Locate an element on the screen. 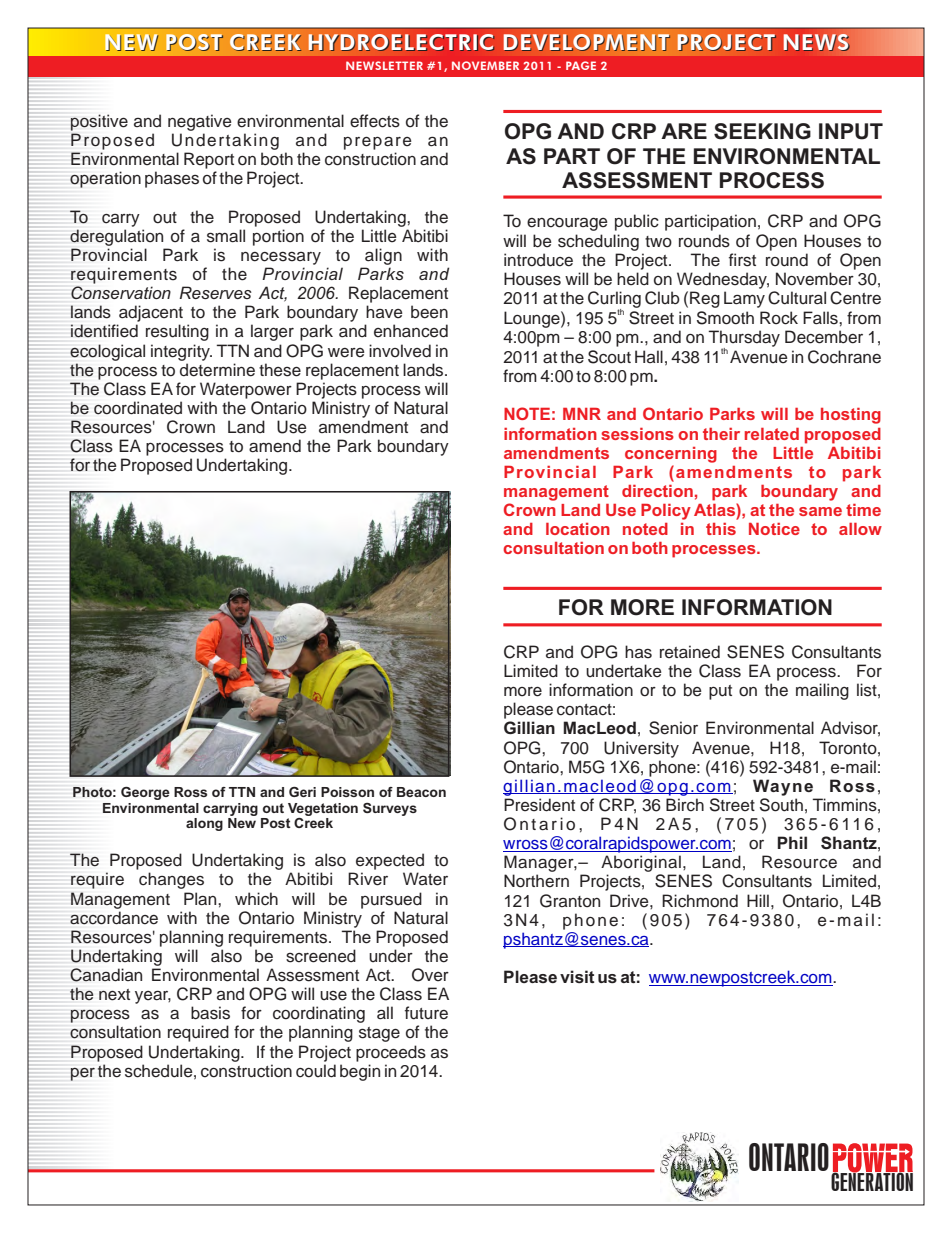 The image size is (952, 1233). negative is located at coordinates (200, 122).
